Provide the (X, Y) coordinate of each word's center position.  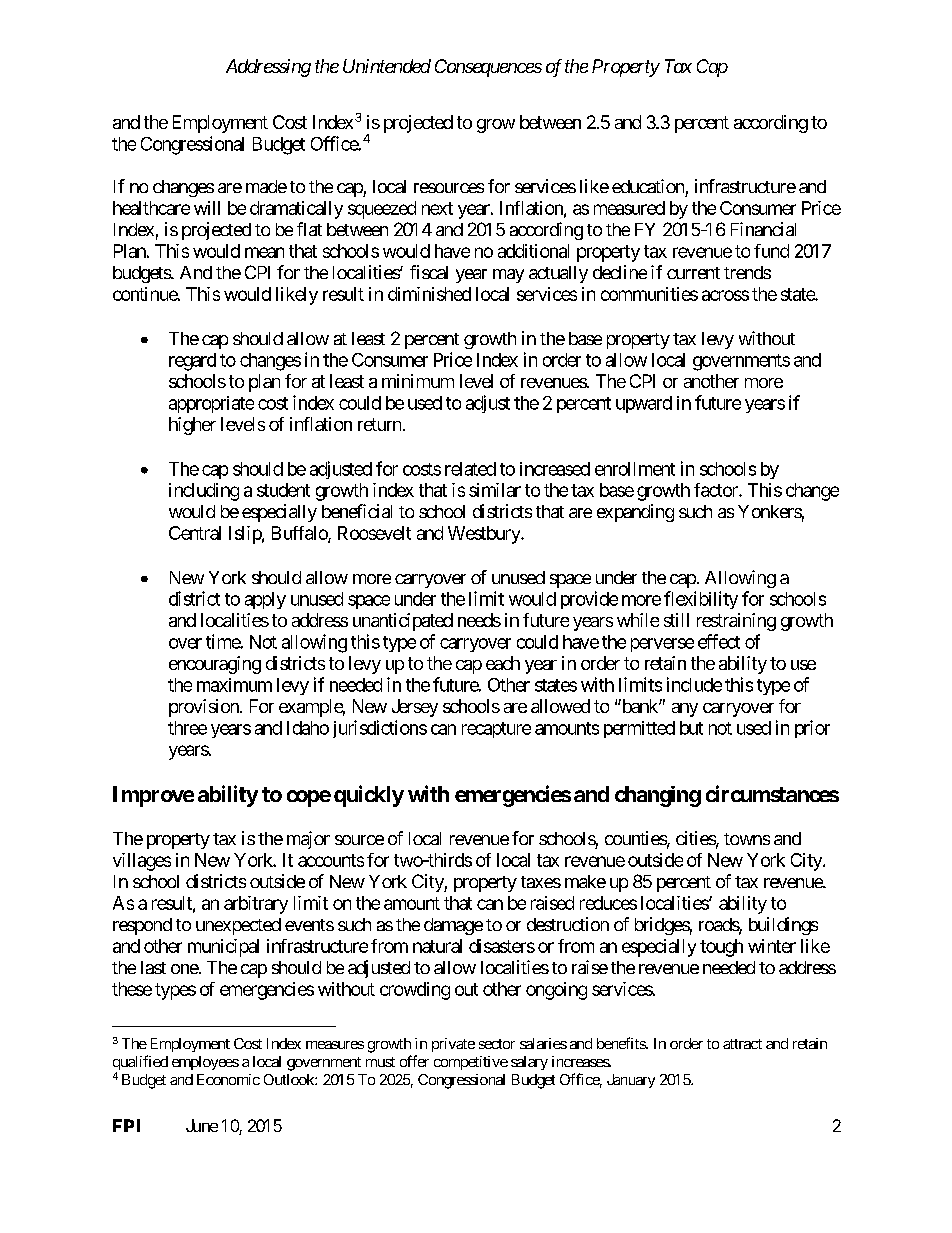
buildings (783, 926)
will (207, 208)
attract (742, 1044)
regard (192, 362)
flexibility (701, 600)
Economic (228, 1079)
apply (265, 600)
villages (142, 862)
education (648, 186)
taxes (541, 882)
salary (529, 1063)
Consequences (488, 68)
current (693, 273)
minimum (418, 381)
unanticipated (403, 622)
